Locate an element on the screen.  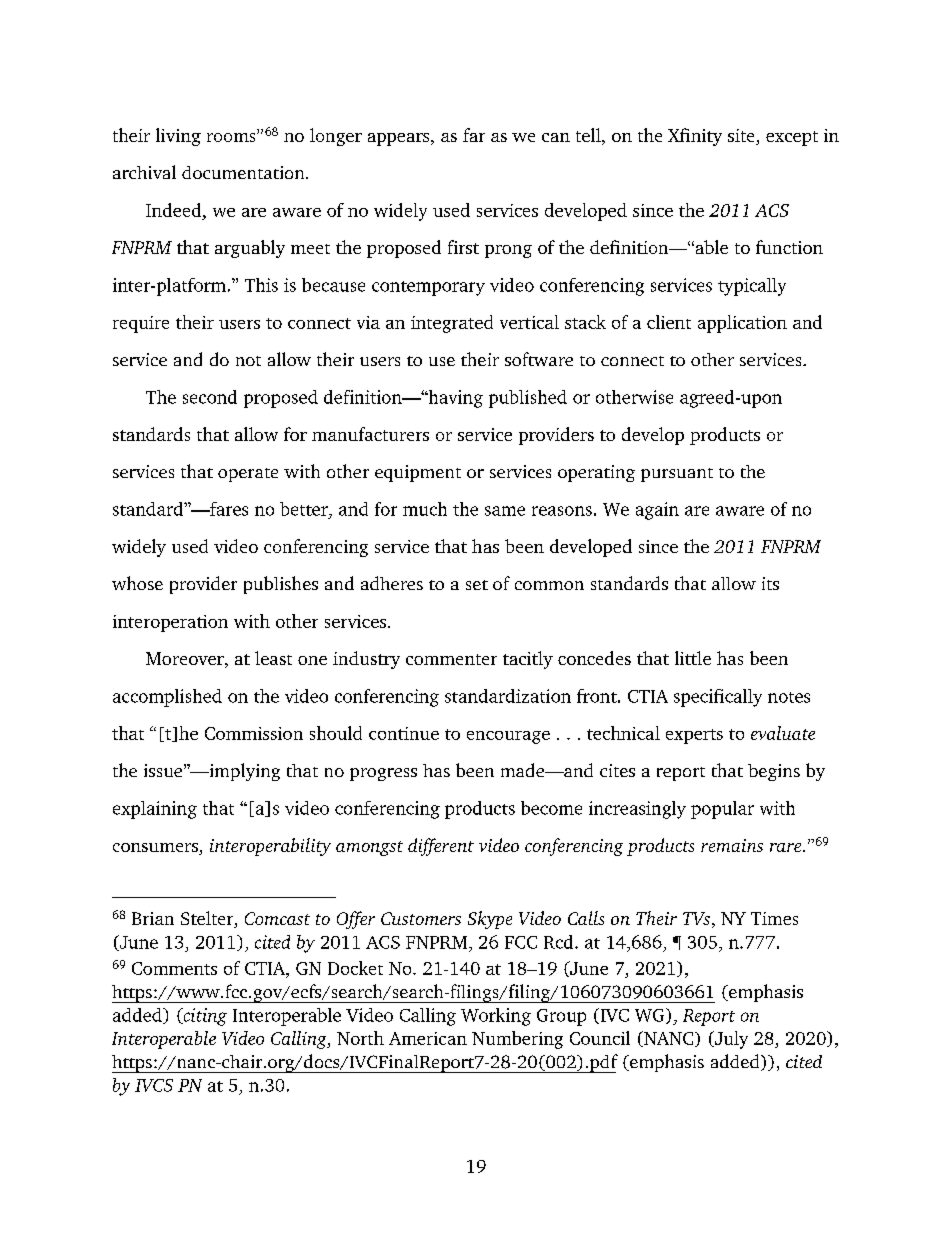
documentation is located at coordinates (244, 172).
